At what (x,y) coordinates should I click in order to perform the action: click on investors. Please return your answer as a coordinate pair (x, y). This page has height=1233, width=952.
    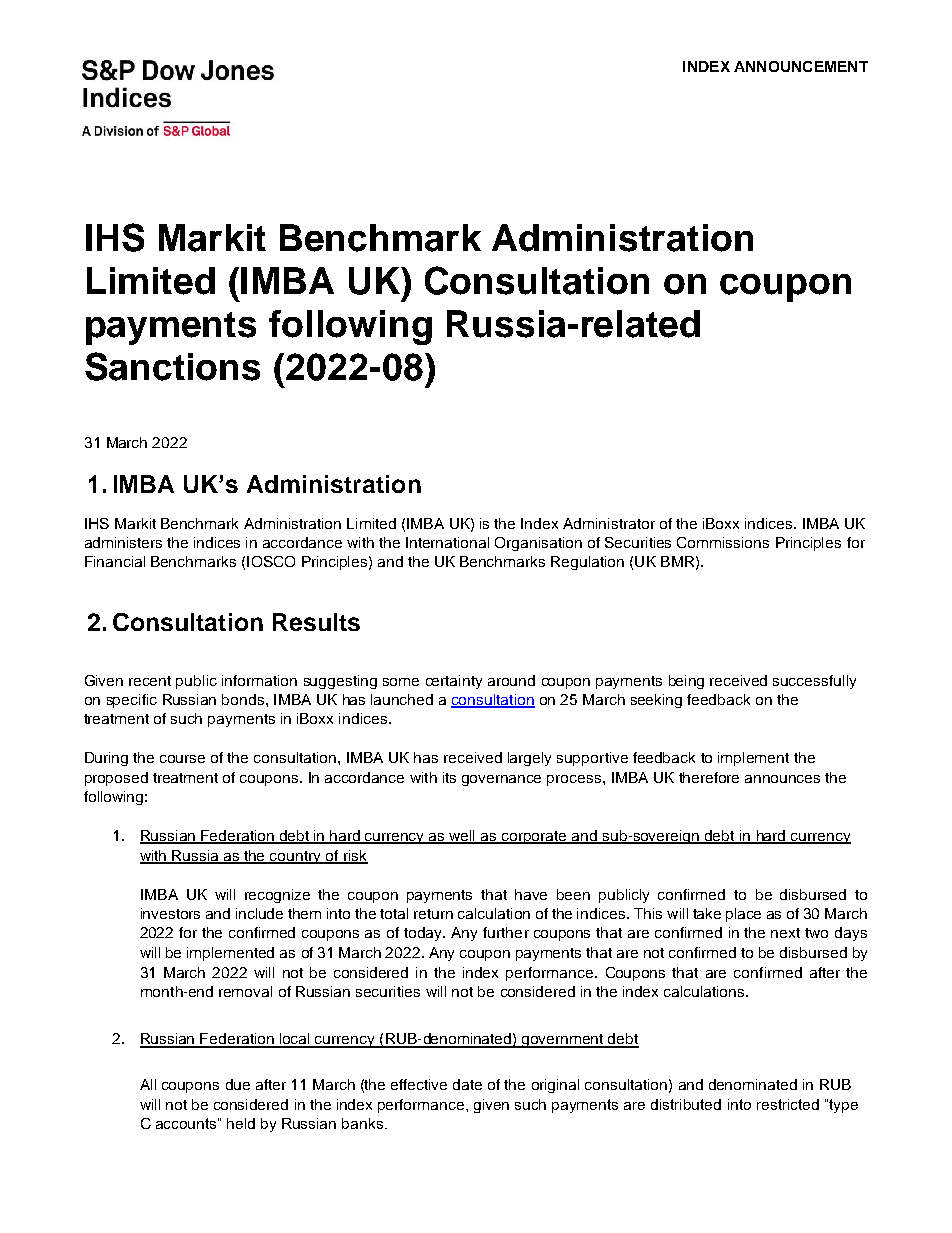
    Looking at the image, I should click on (170, 913).
